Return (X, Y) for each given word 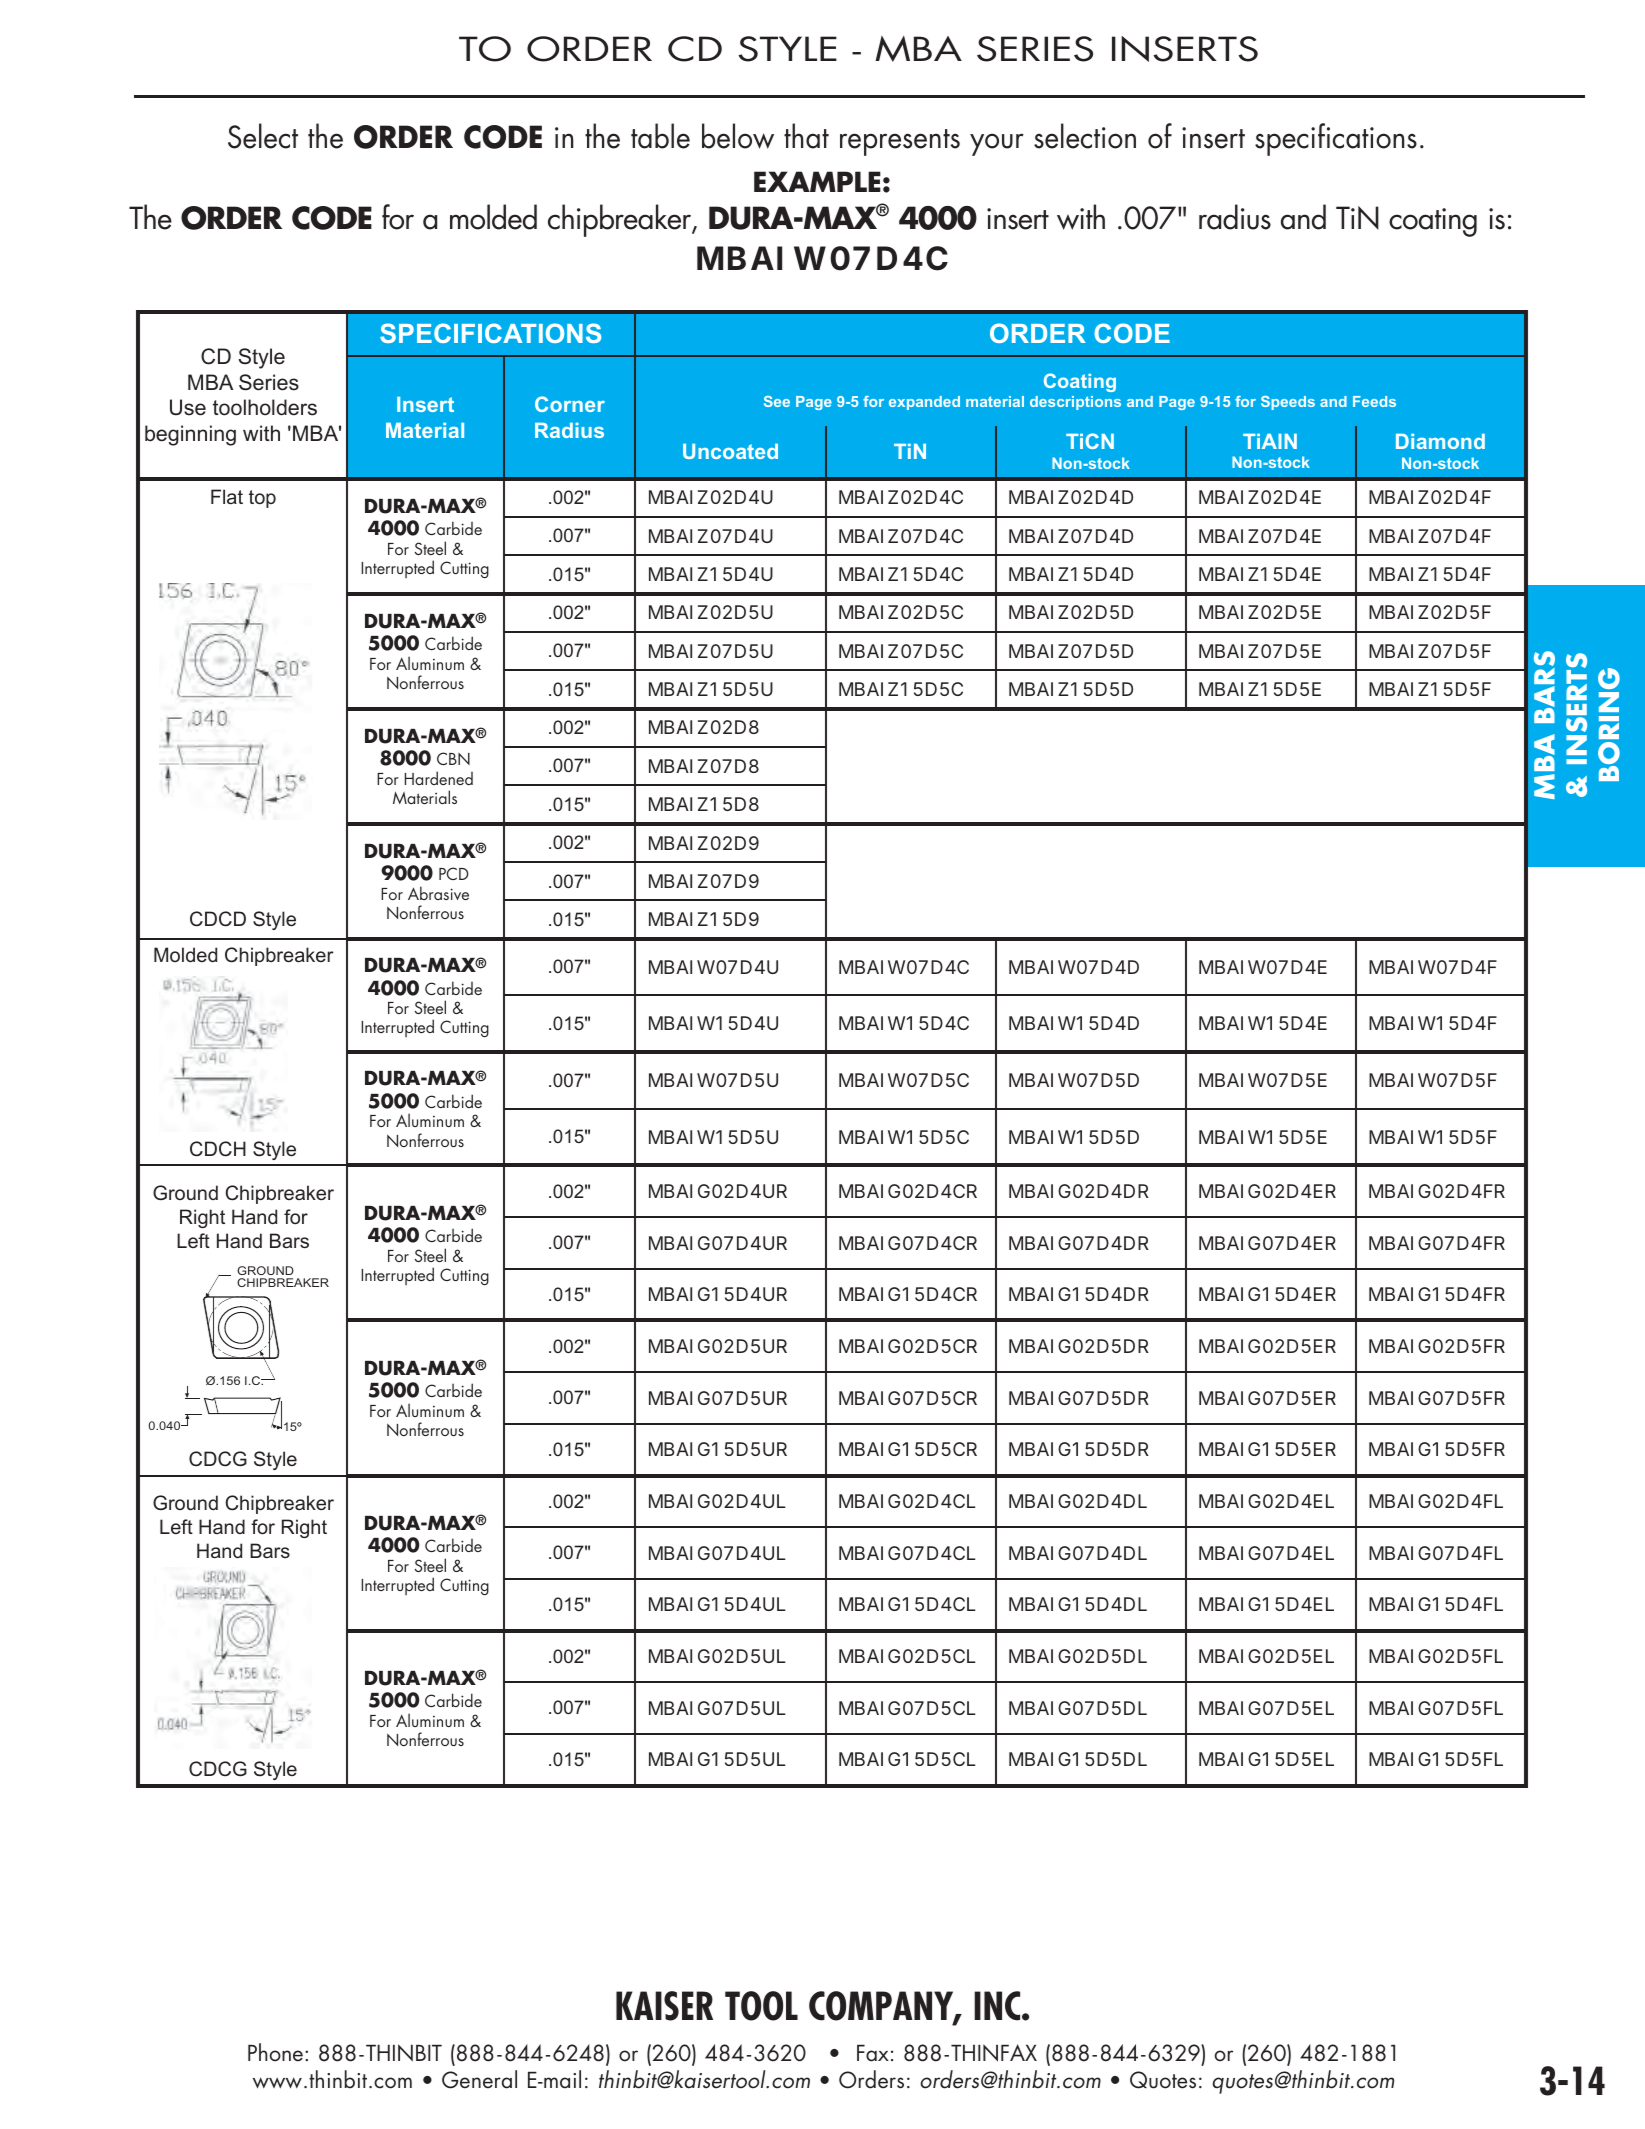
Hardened (439, 778)
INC (998, 2006)
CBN (453, 758)
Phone (275, 2052)
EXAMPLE (817, 181)
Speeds (1288, 403)
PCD (454, 873)
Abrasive (438, 893)
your (997, 144)
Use (188, 407)
